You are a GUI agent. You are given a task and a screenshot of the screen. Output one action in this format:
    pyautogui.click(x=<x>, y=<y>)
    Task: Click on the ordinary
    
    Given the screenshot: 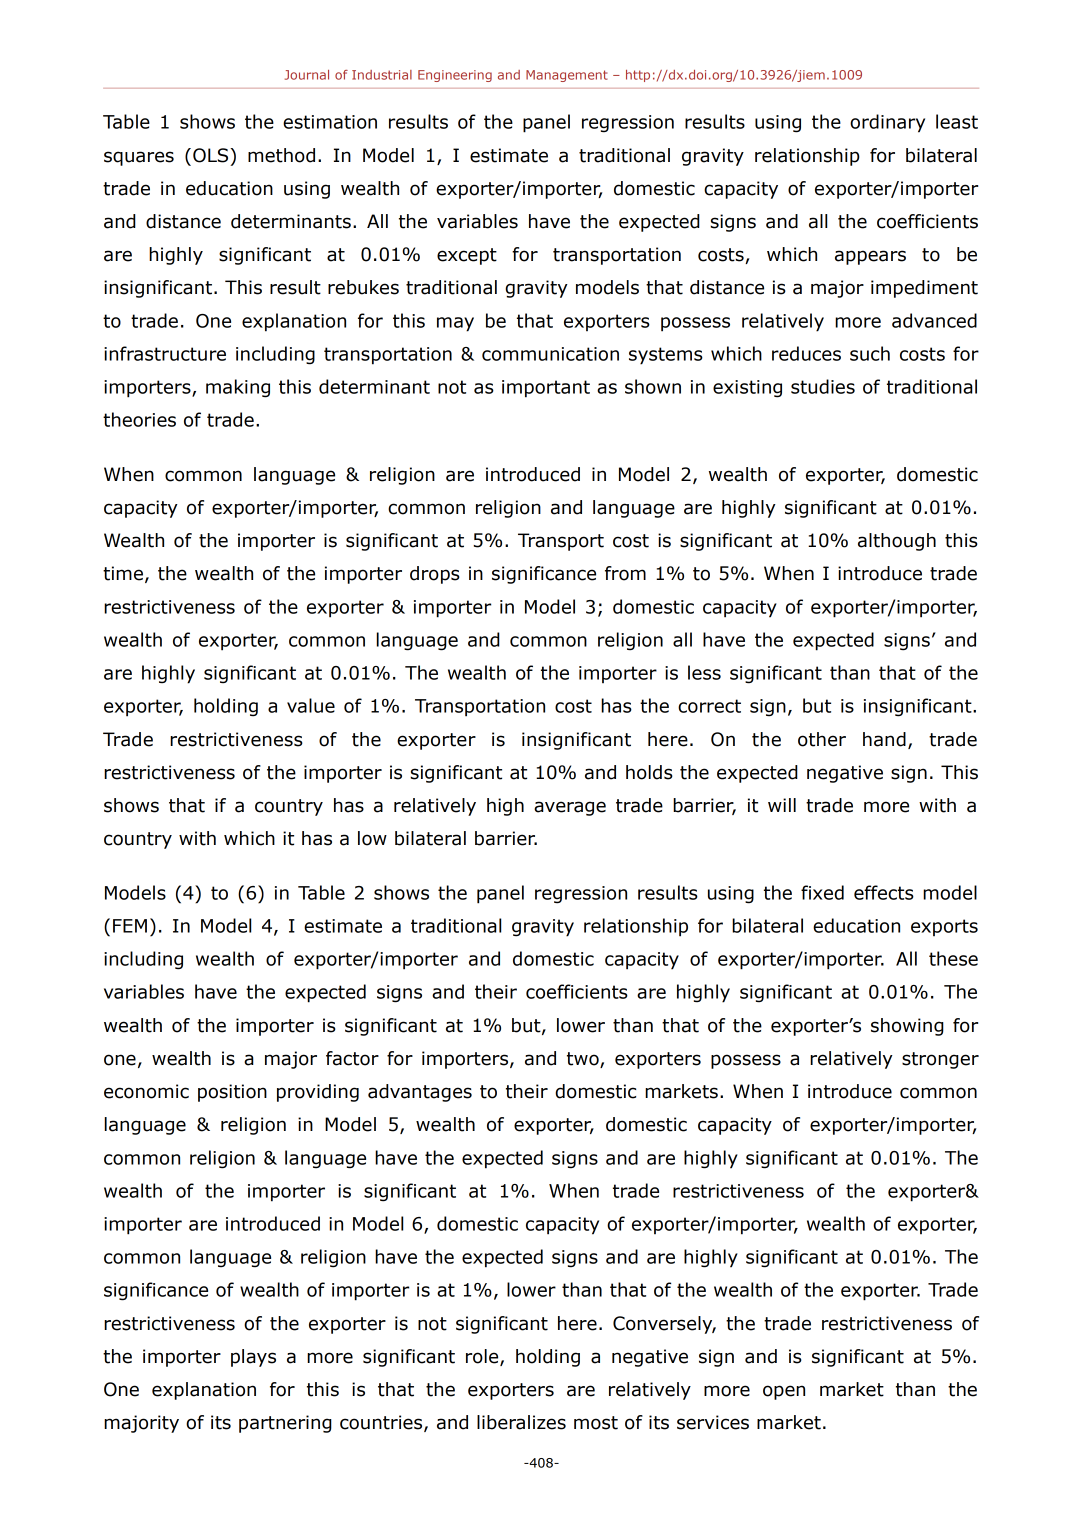 What is the action you would take?
    pyautogui.click(x=887, y=123)
